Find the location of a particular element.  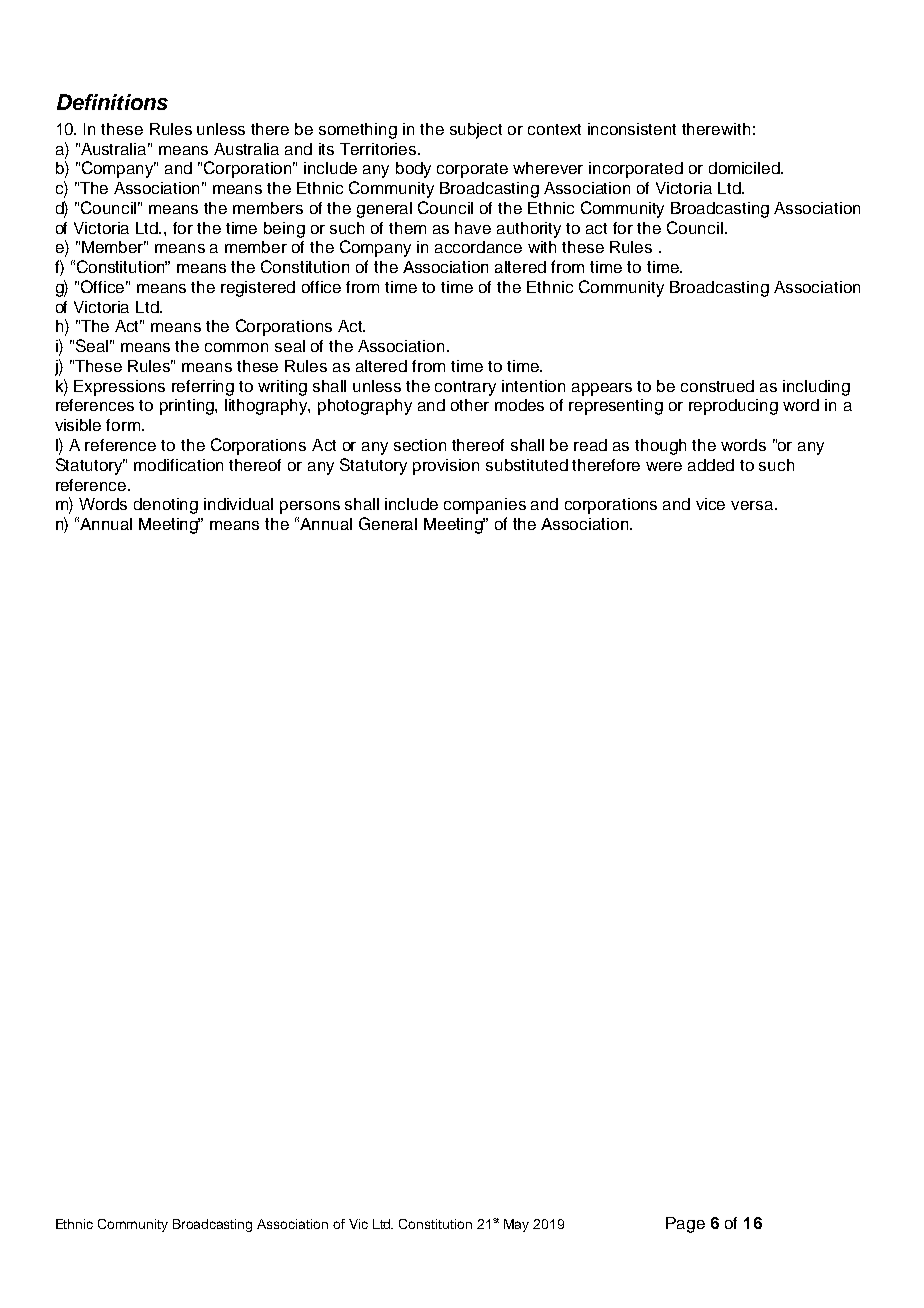

versa is located at coordinates (753, 505).
